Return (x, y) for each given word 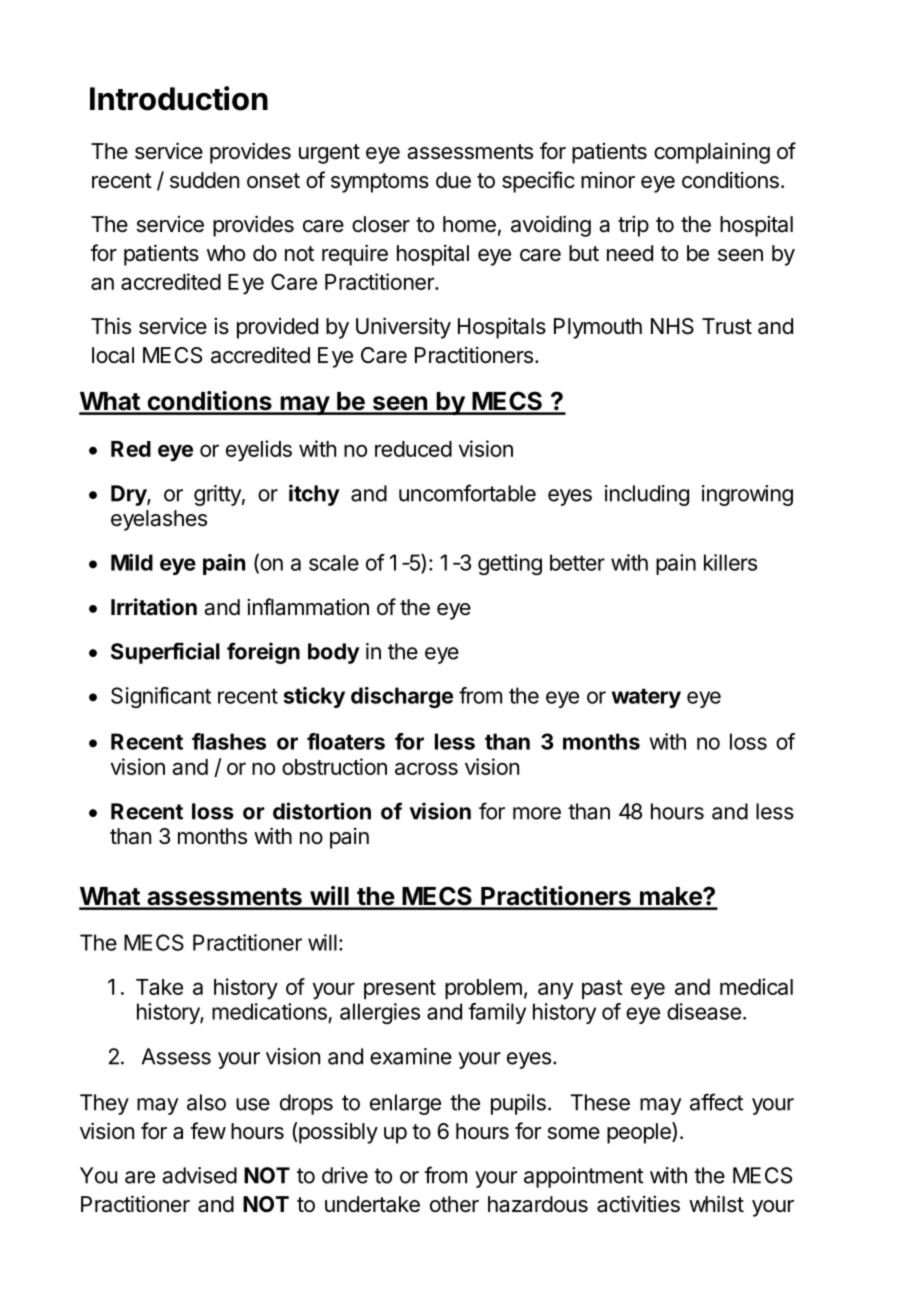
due (453, 180)
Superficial (165, 653)
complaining (712, 153)
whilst (716, 1204)
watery (646, 698)
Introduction (179, 98)
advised (199, 1175)
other (454, 1204)
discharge (402, 697)
